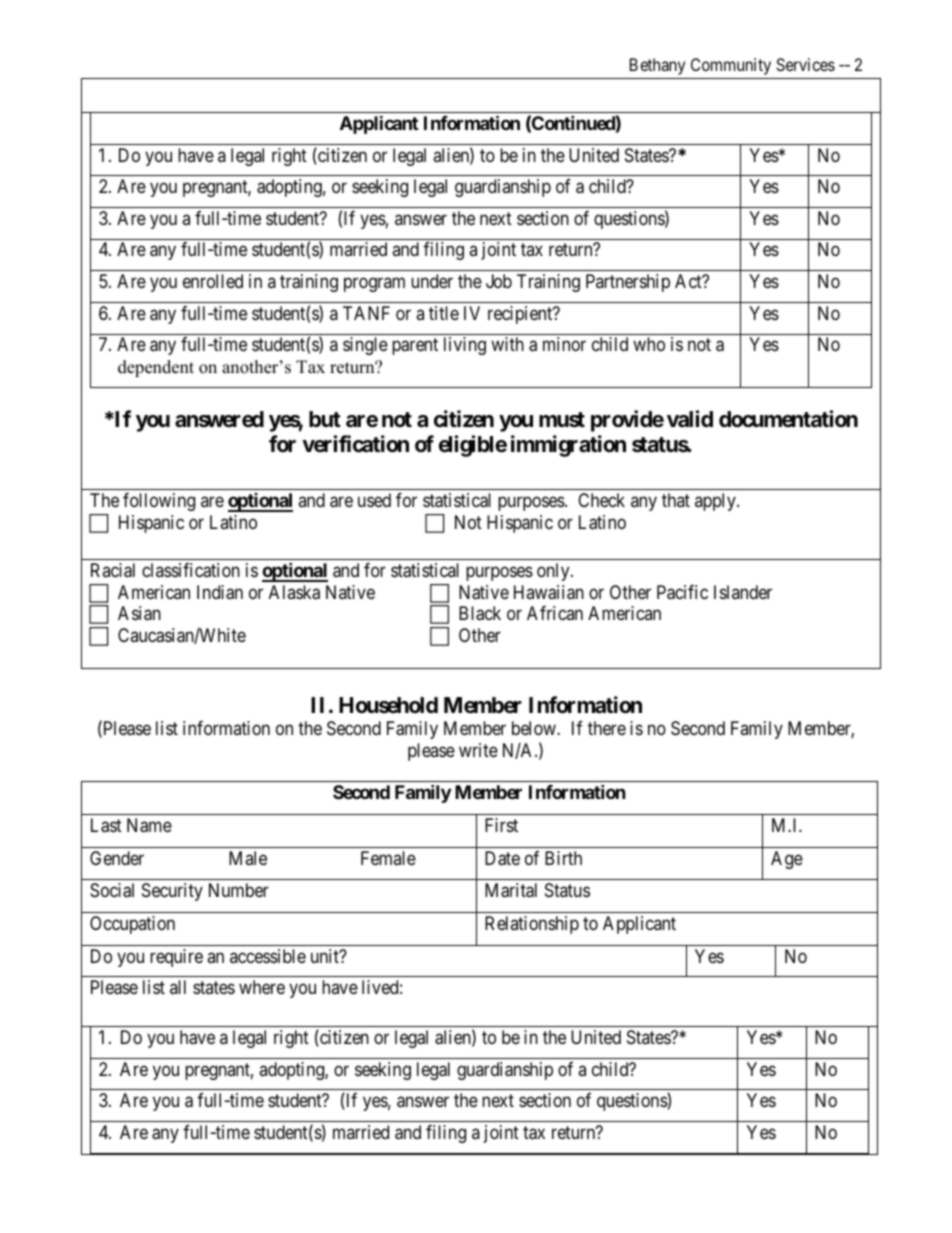 This page has height=1233, width=952. What do you see at coordinates (374, 500) in the page?
I see `used` at bounding box center [374, 500].
